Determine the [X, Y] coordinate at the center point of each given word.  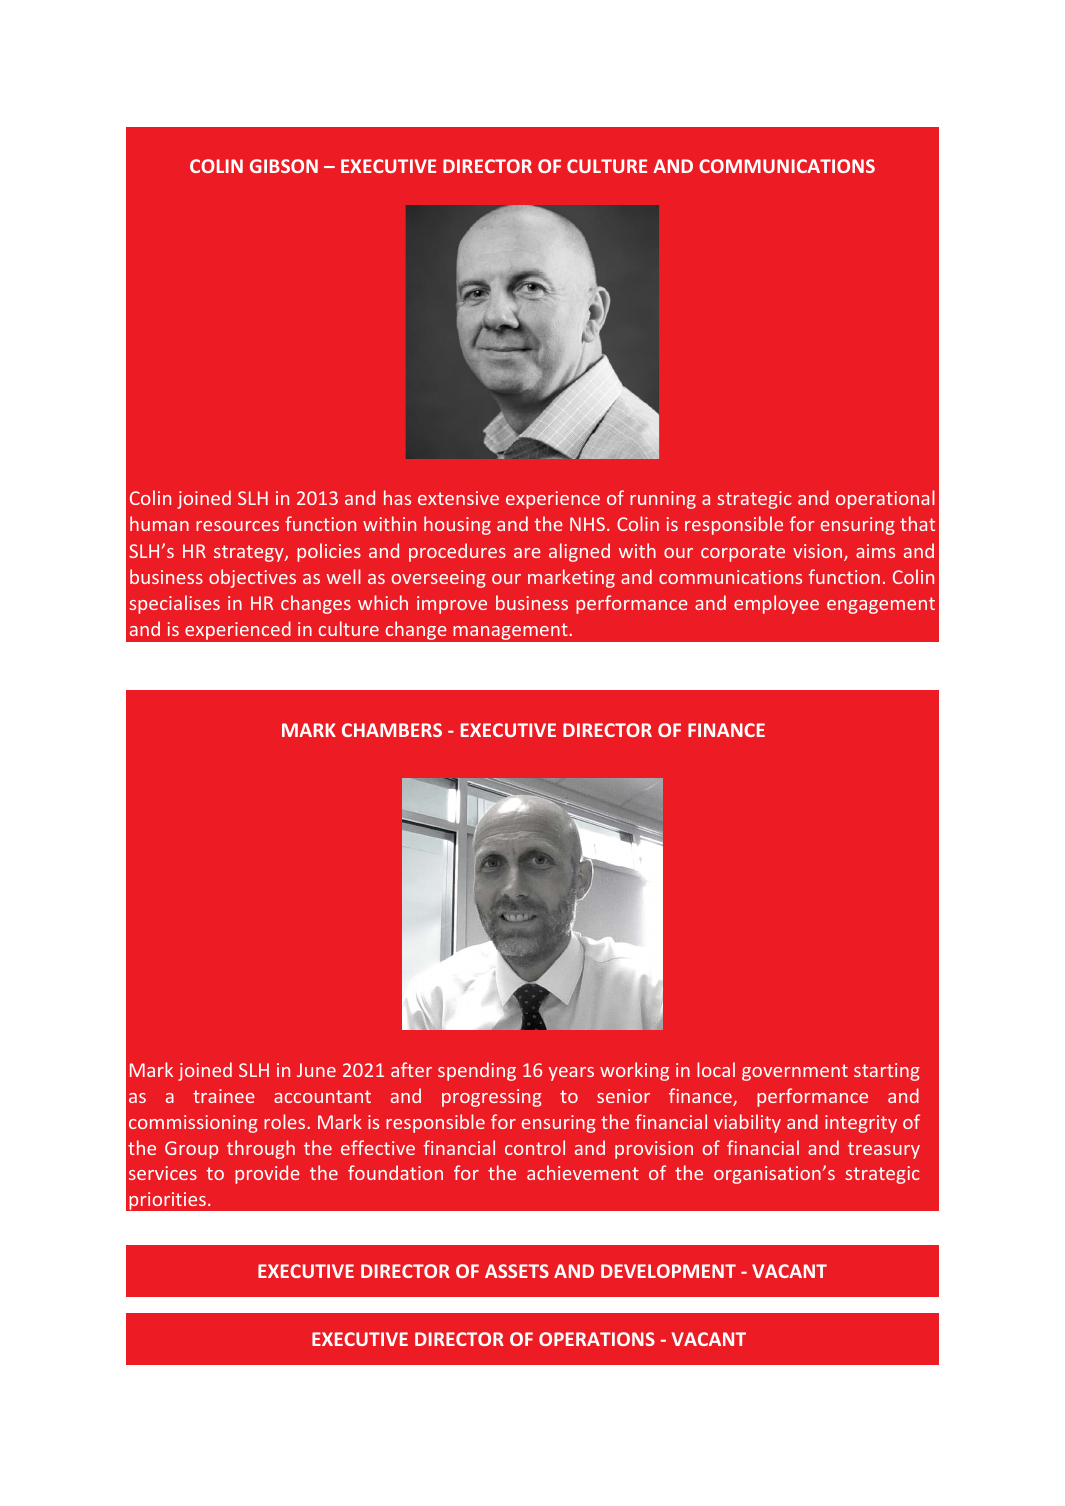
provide [267, 1174]
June [316, 1070]
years [571, 1074]
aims [875, 551]
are [527, 553]
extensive [458, 498]
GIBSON [284, 166]
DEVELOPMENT [668, 1271]
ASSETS [517, 1271]
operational [885, 499]
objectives [252, 578]
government [795, 1072]
